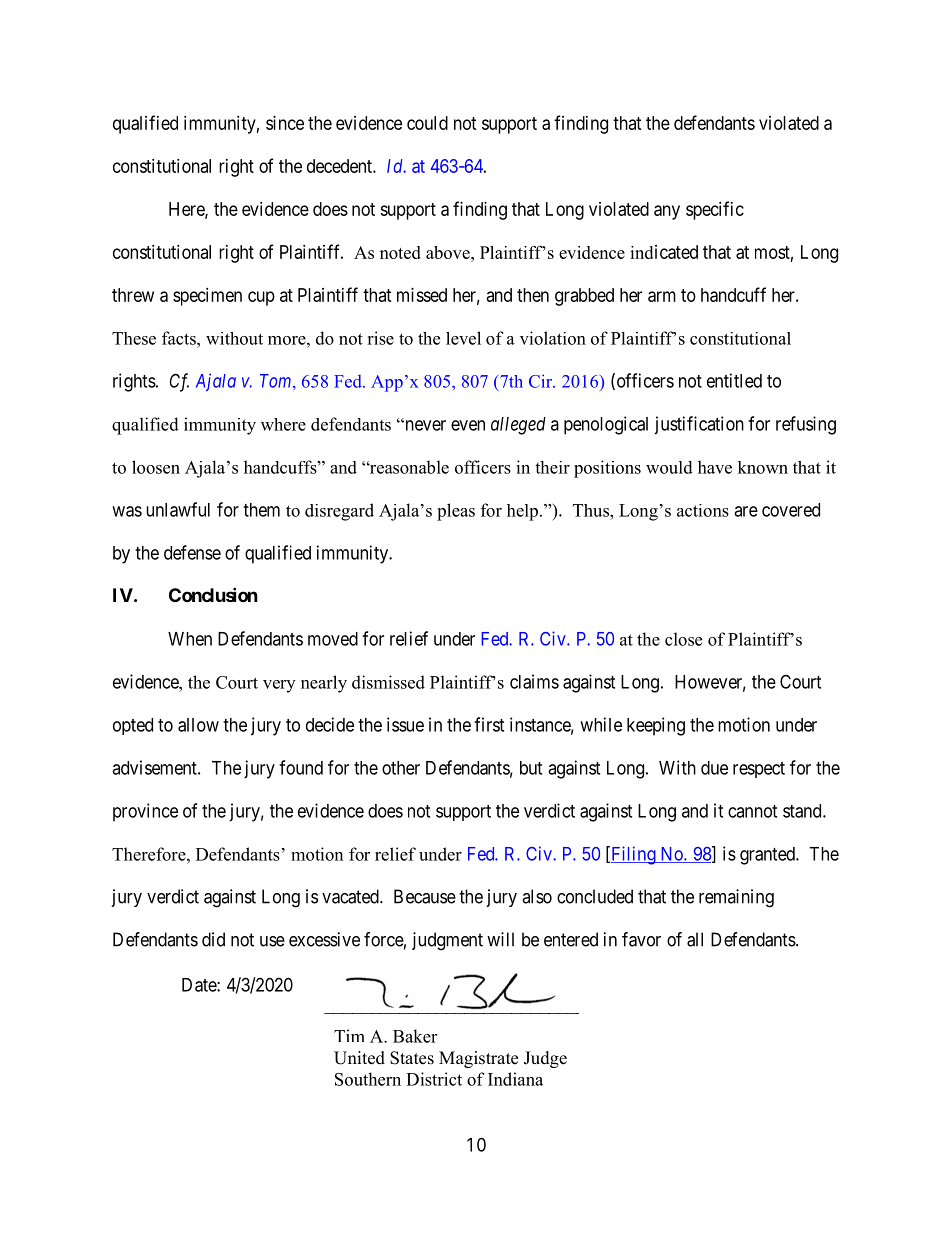 The height and width of the screenshot is (1233, 952). What do you see at coordinates (683, 639) in the screenshot?
I see `close` at bounding box center [683, 639].
